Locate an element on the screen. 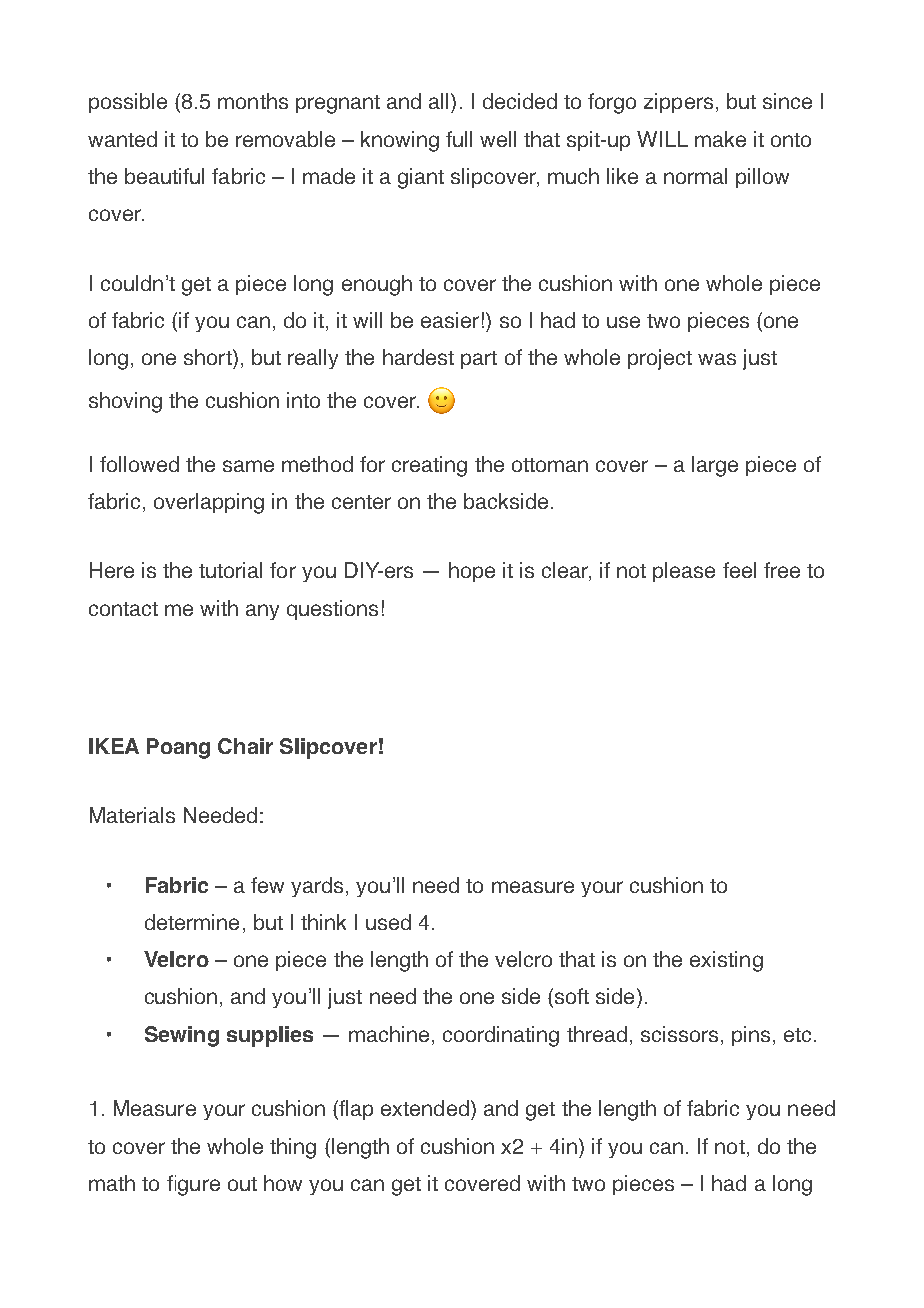 This screenshot has height=1308, width=924. full is located at coordinates (459, 139).
